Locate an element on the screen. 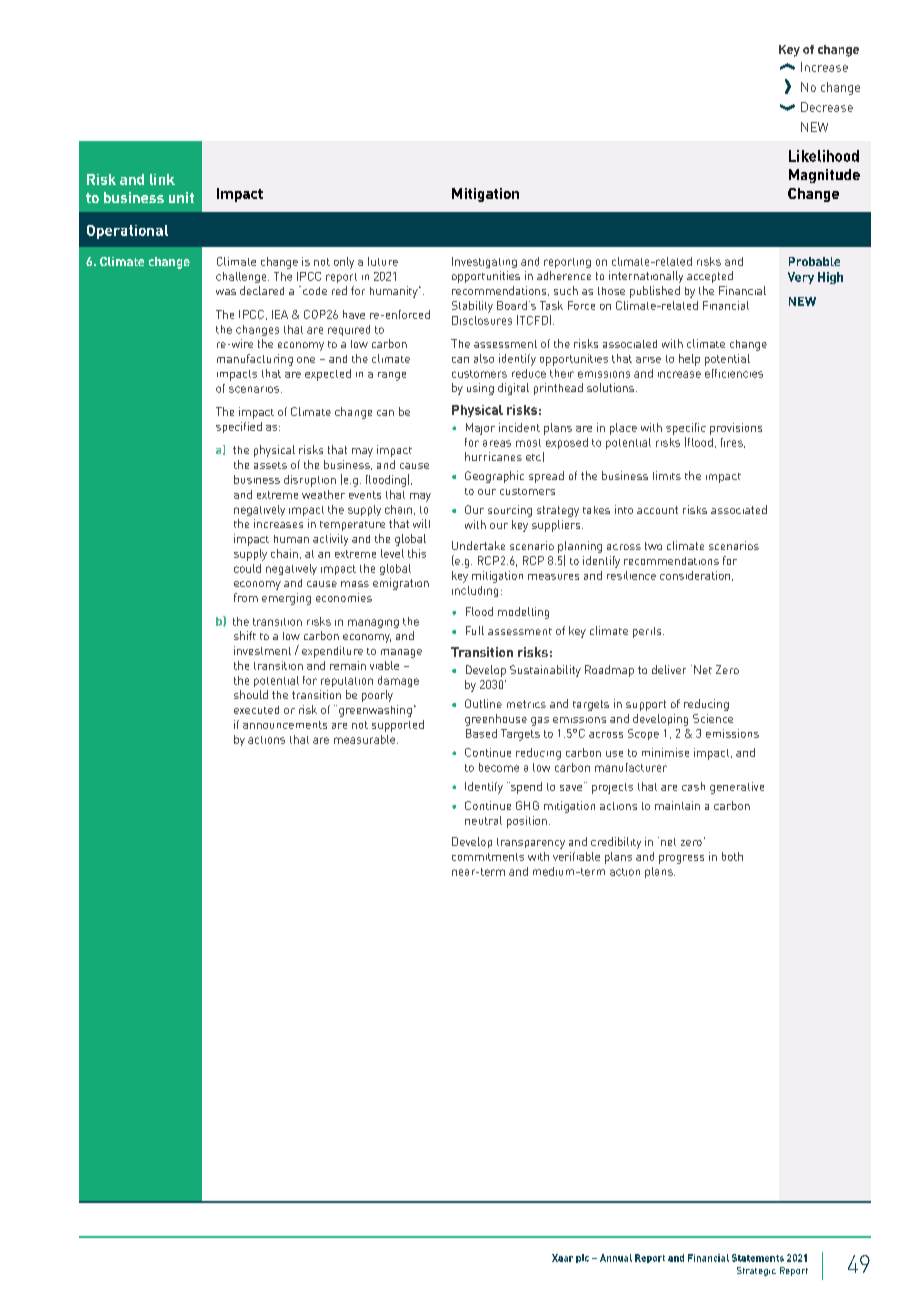 This screenshot has width=924, height=1308. specified is located at coordinates (239, 427).
